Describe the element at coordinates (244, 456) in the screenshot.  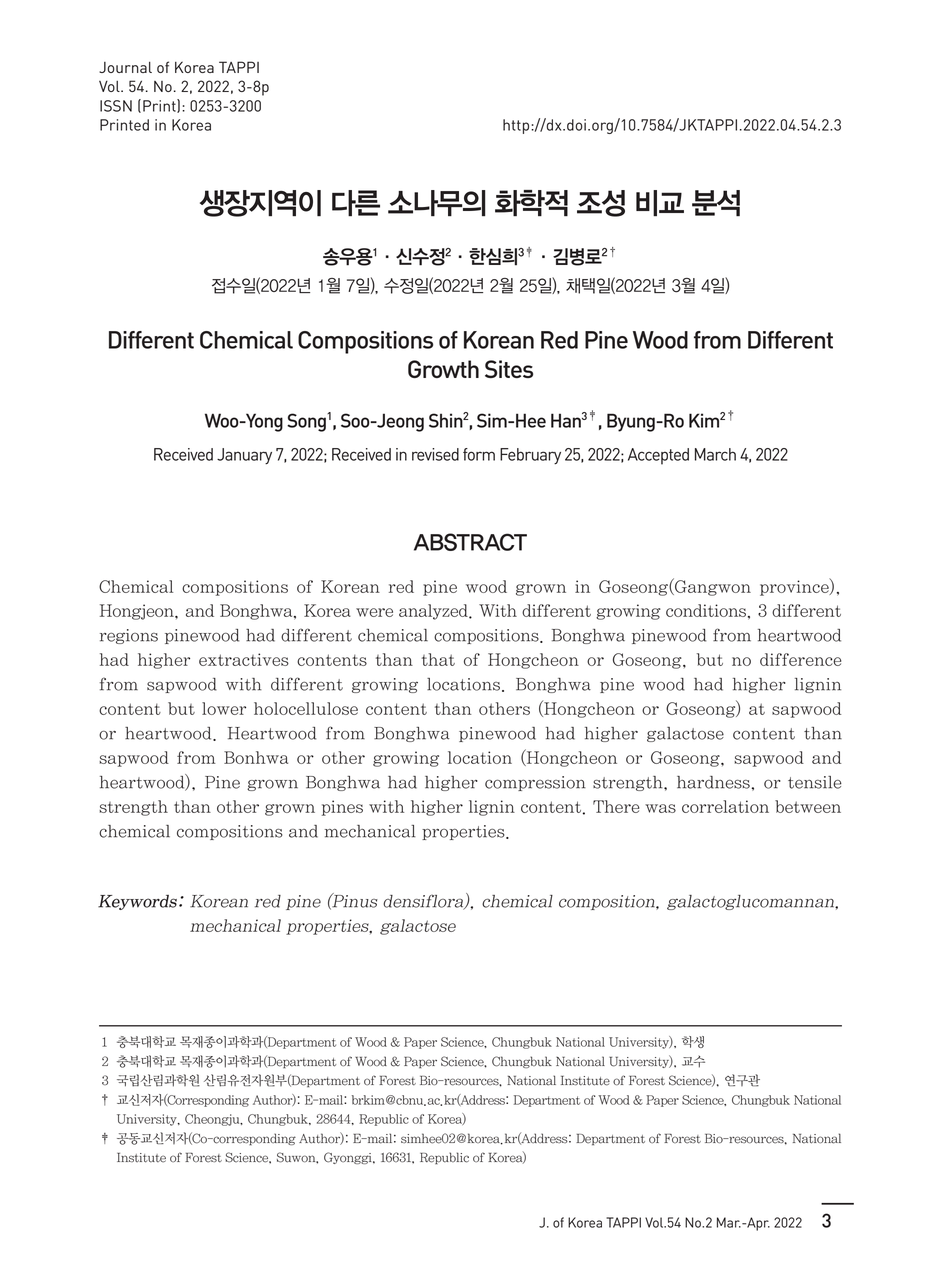
I see `January` at that location.
